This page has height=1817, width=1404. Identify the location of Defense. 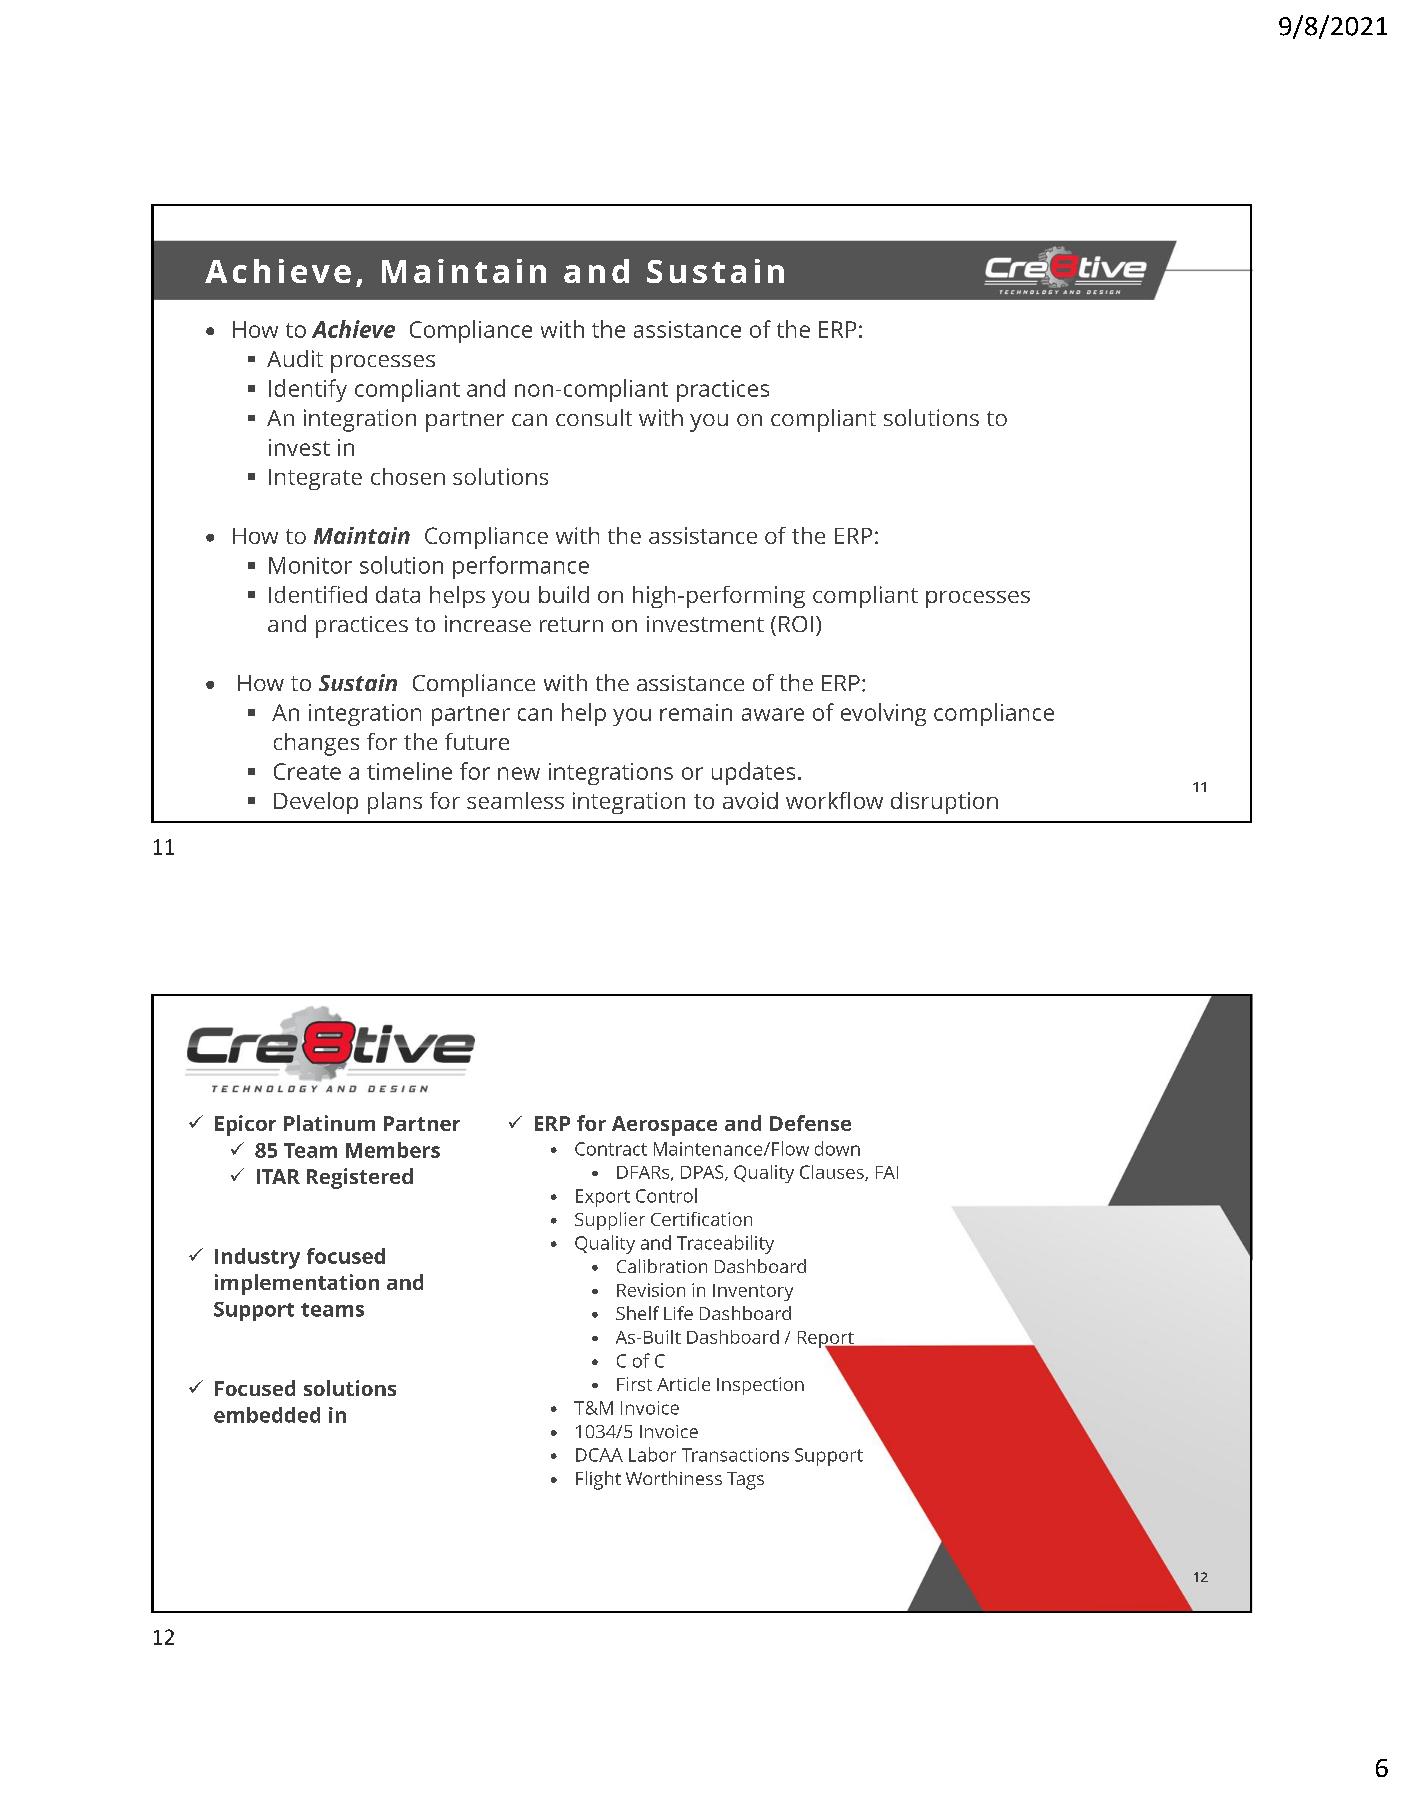
(810, 1123).
